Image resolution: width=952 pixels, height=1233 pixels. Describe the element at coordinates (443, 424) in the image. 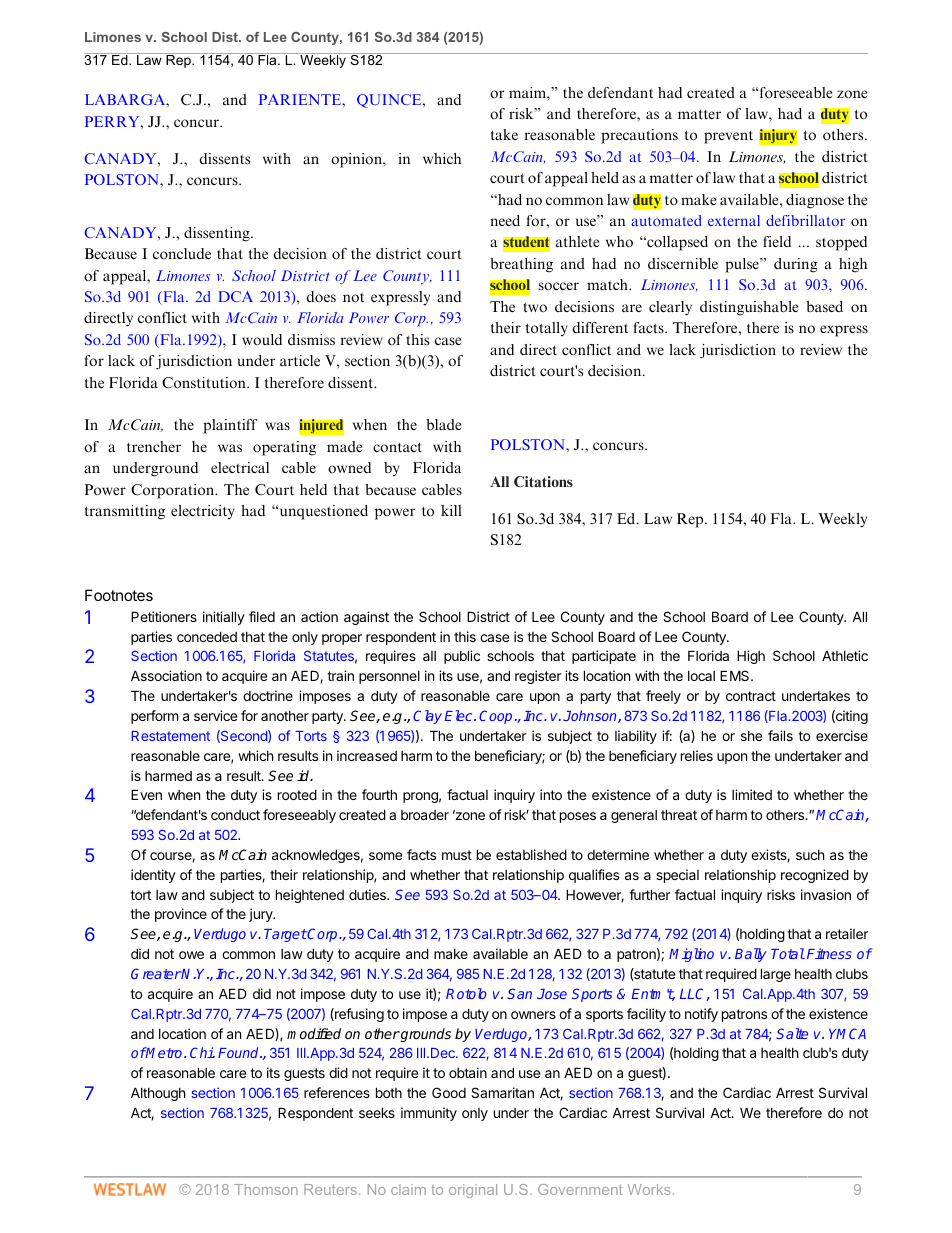

I see `blade` at that location.
